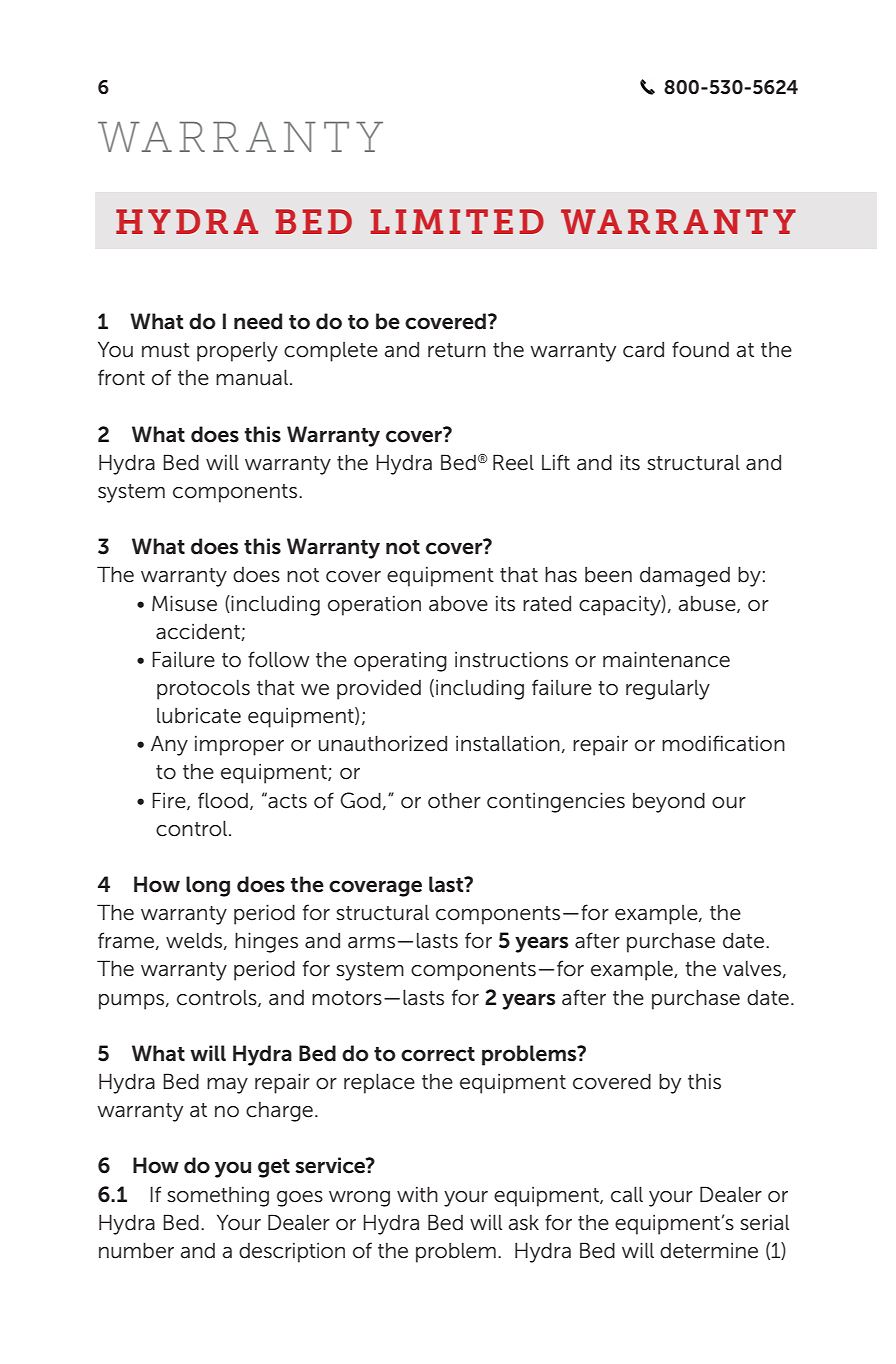 The width and height of the document is (896, 1364). I want to click on correct, so click(438, 1054).
